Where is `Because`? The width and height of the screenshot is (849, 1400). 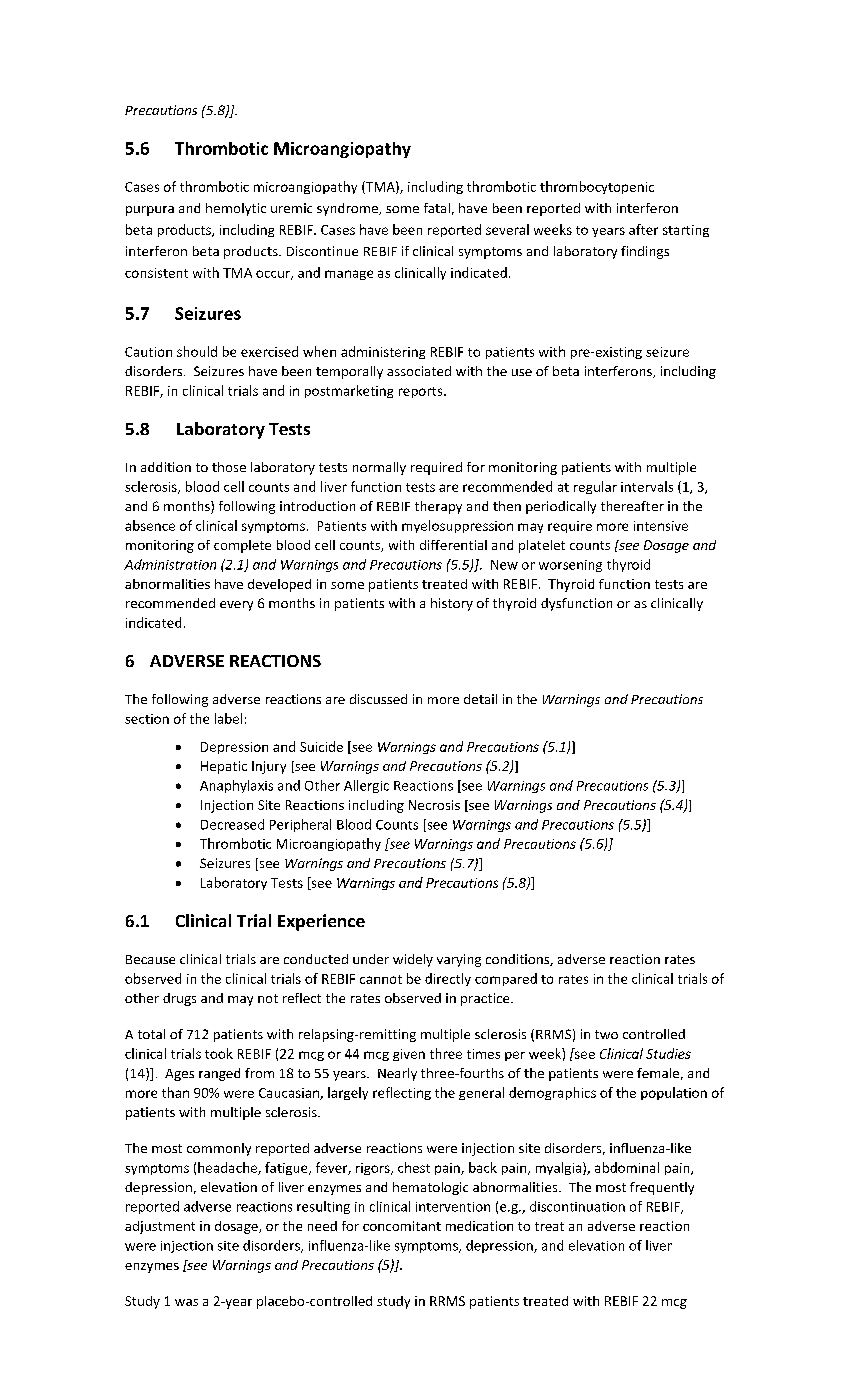
Because is located at coordinates (150, 959).
